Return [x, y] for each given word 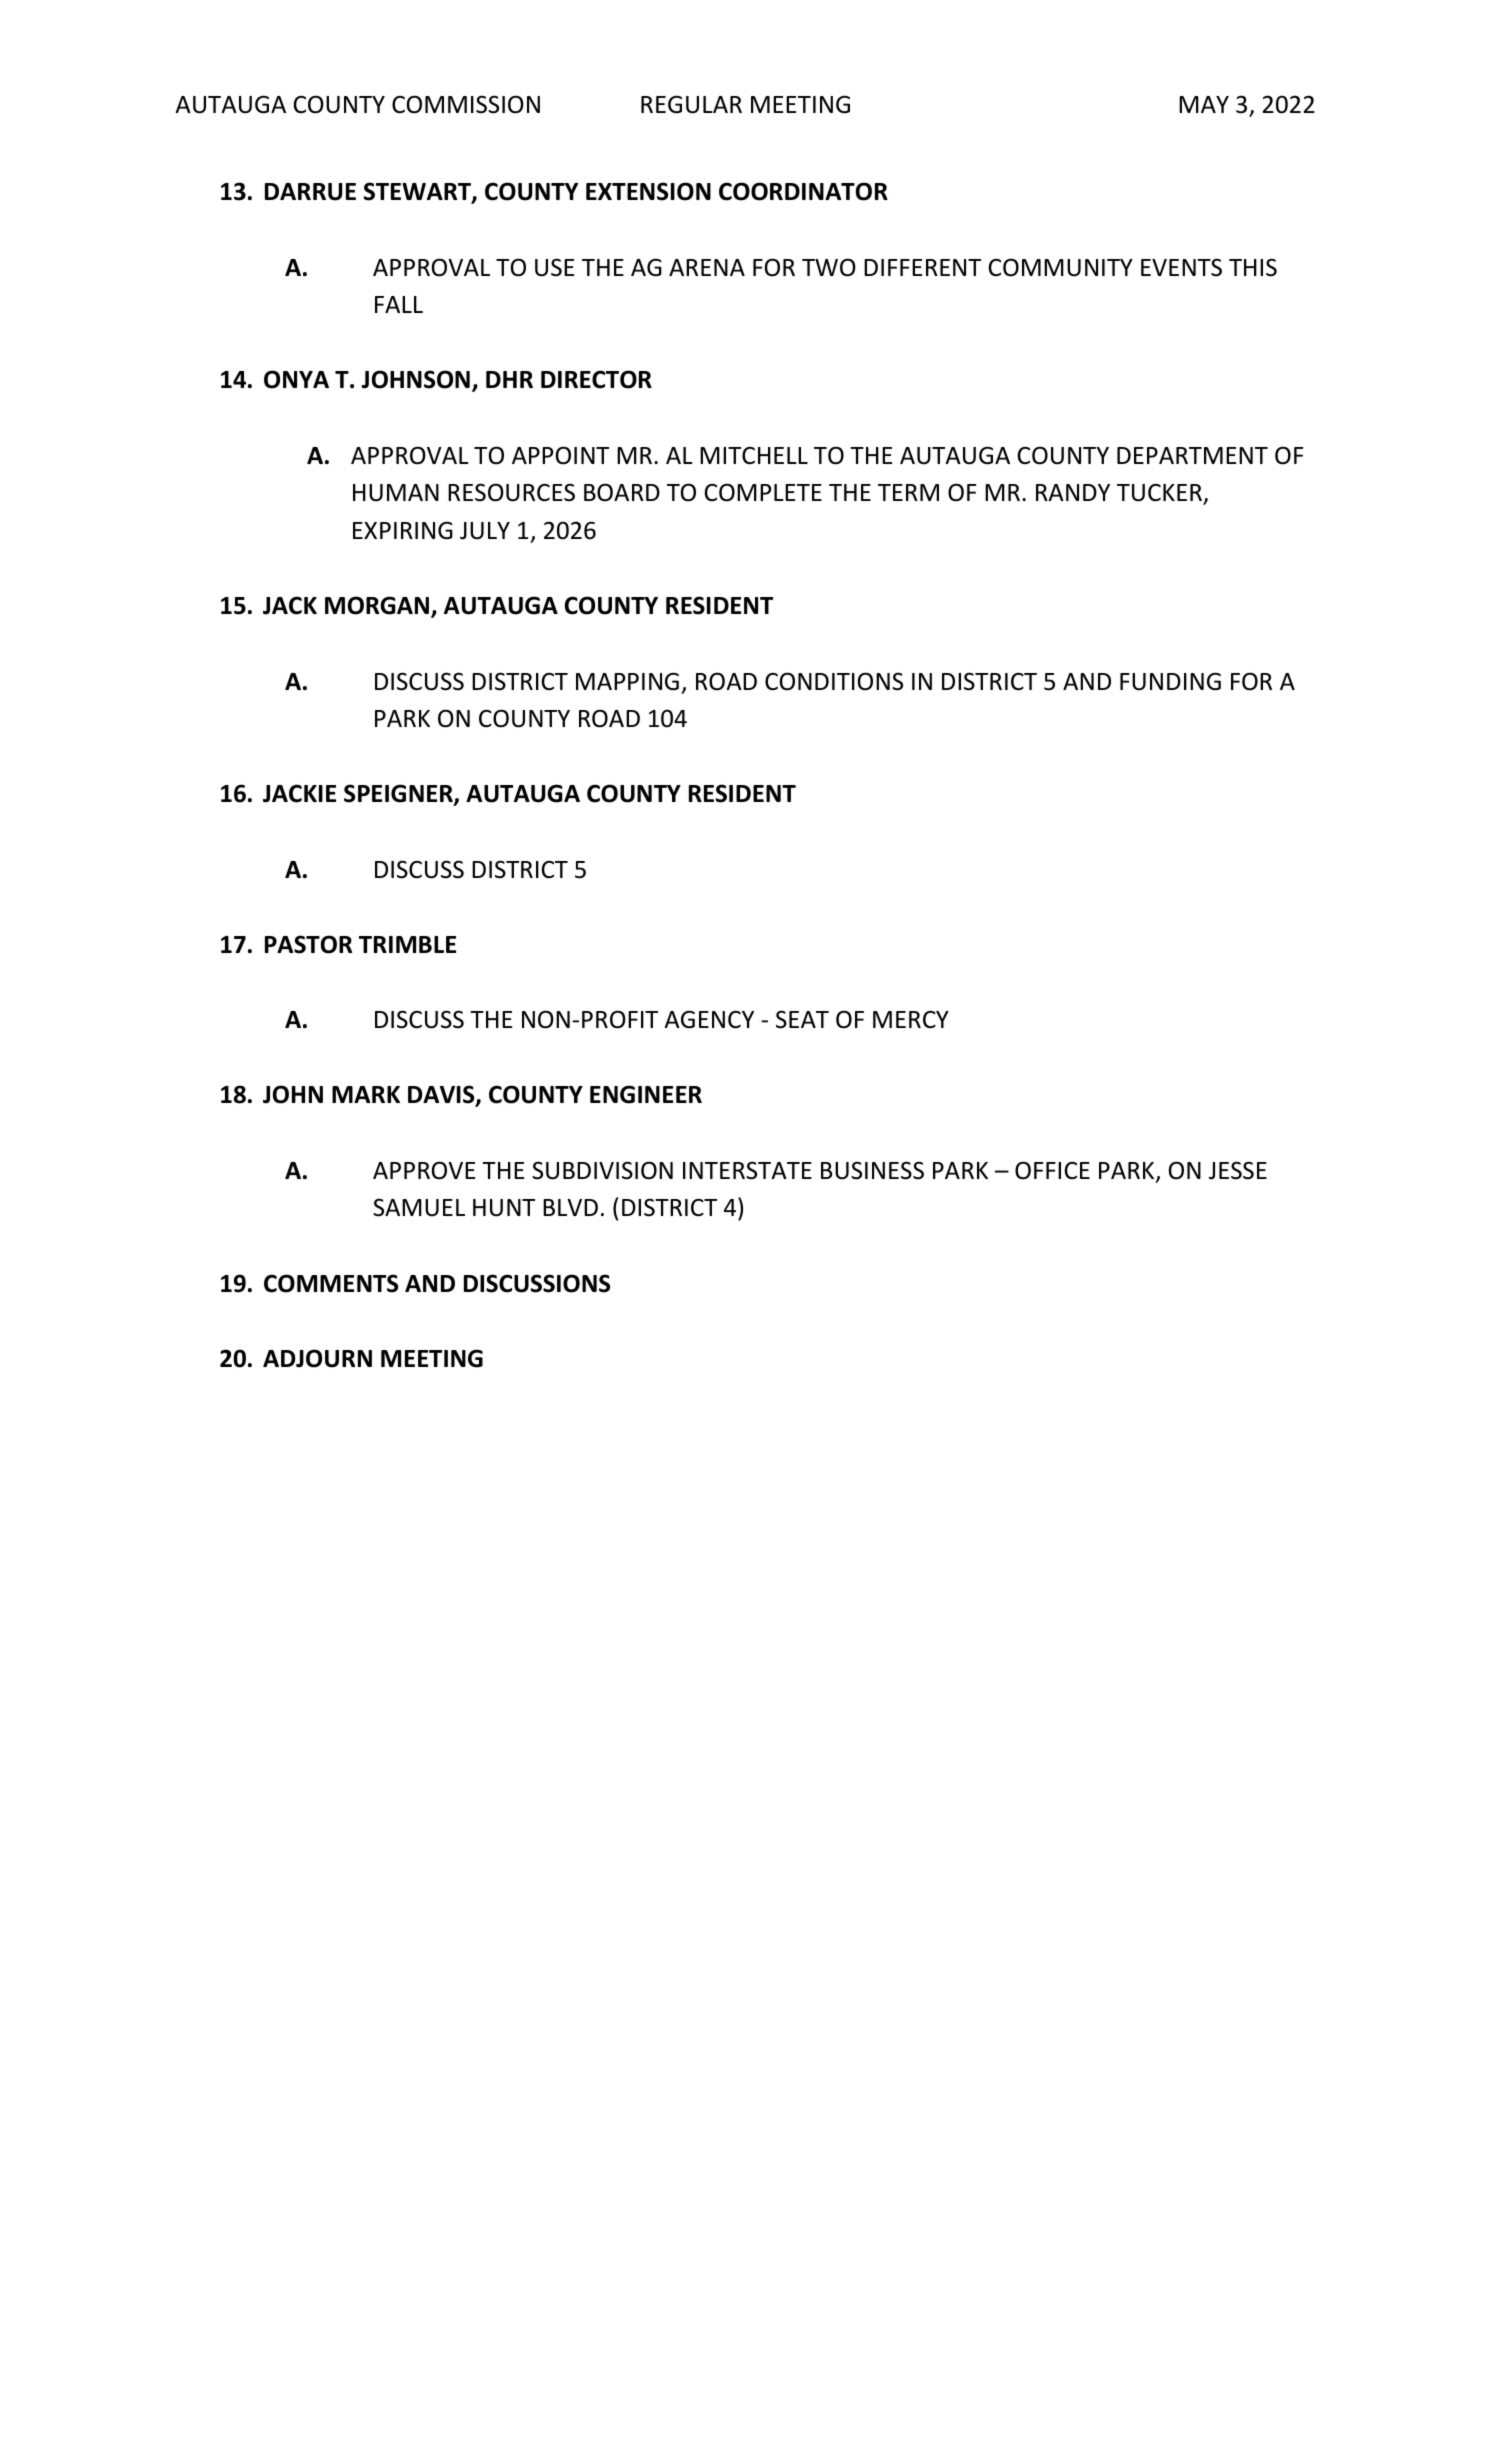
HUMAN [396, 493]
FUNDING [1170, 681]
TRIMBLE [407, 944]
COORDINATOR [803, 191]
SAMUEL [419, 1207]
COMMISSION [466, 104]
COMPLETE [763, 492]
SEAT [802, 1019]
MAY [1204, 104]
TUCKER [1161, 494]
